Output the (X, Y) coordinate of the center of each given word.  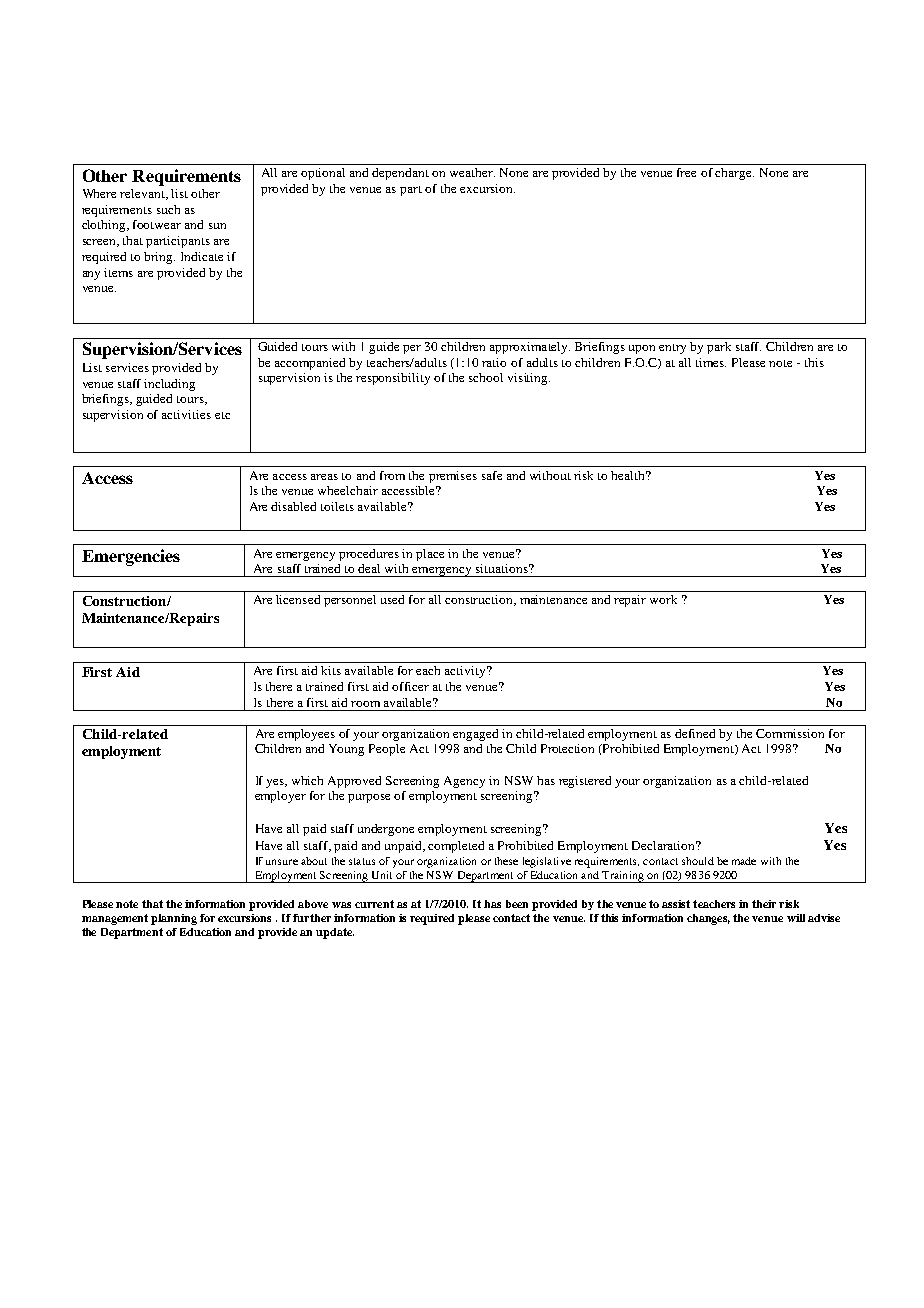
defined (695, 733)
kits (331, 670)
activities (186, 414)
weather (472, 172)
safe (492, 475)
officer (410, 686)
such (168, 209)
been (517, 904)
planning (174, 919)
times (711, 362)
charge (734, 174)
